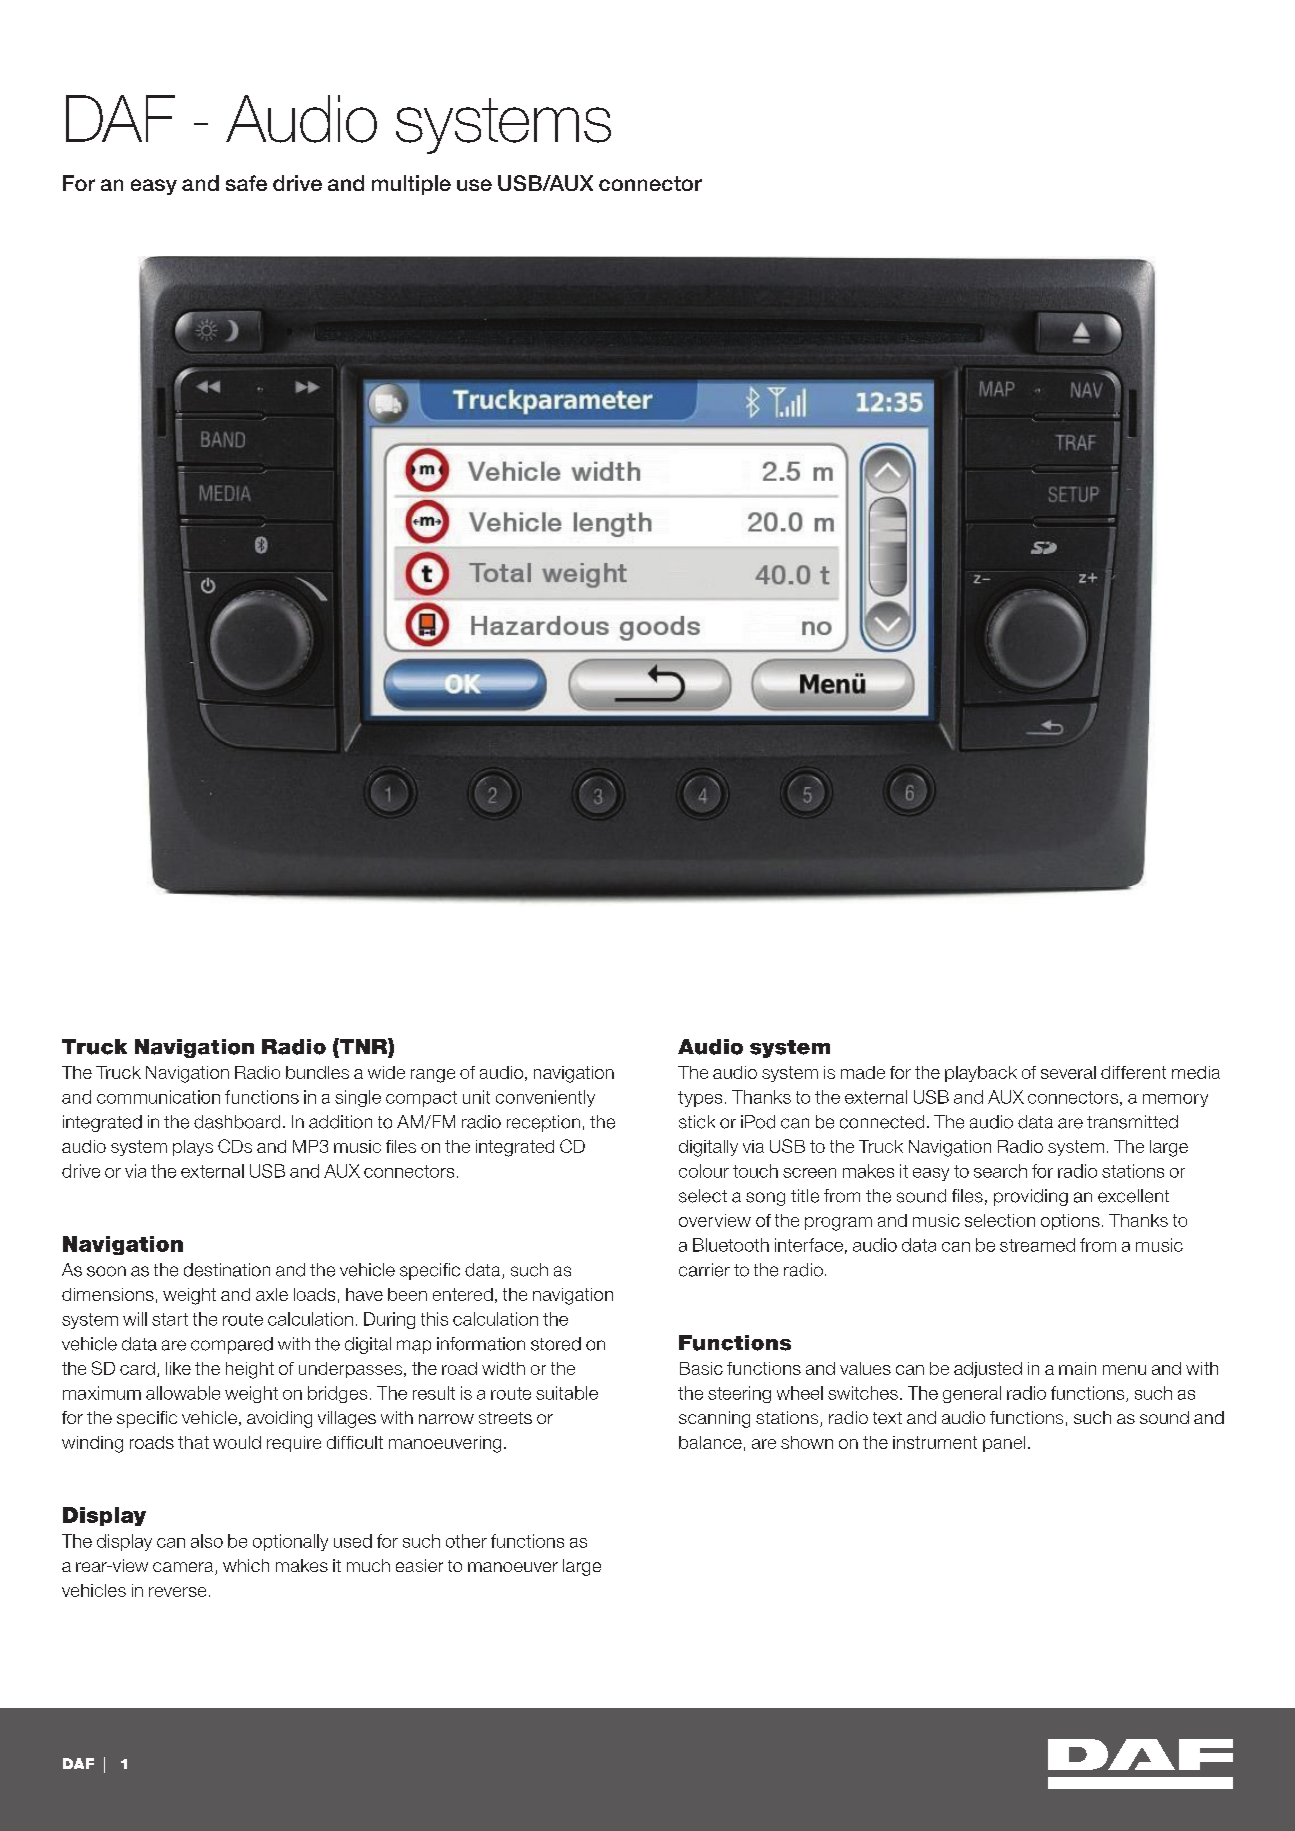  I want to click on options, so click(1070, 1222).
